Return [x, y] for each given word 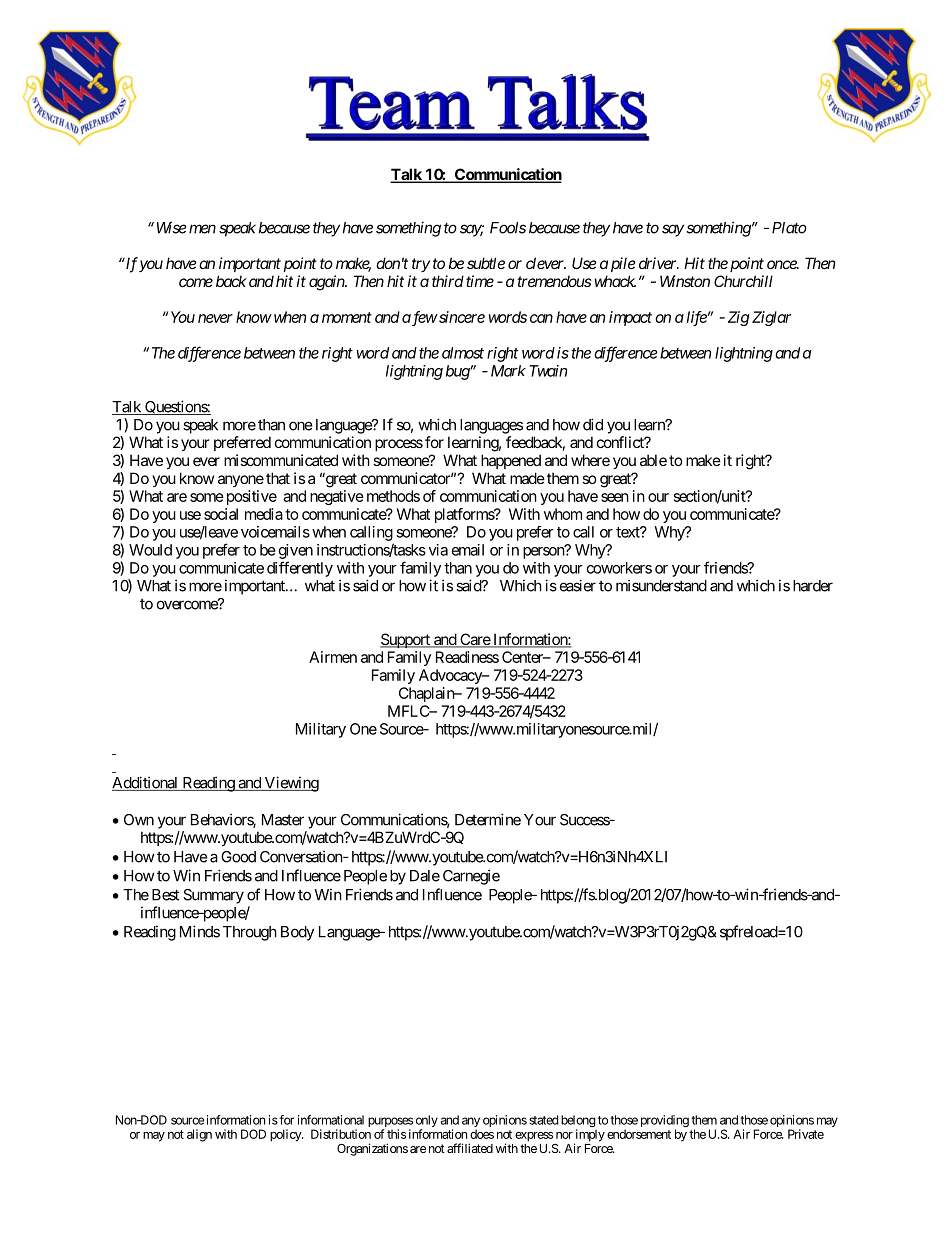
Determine [488, 819]
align [199, 1135]
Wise [171, 227]
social [221, 514]
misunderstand [661, 585]
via [438, 550]
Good [238, 857]
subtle [486, 263]
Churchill [743, 281]
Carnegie [471, 877]
